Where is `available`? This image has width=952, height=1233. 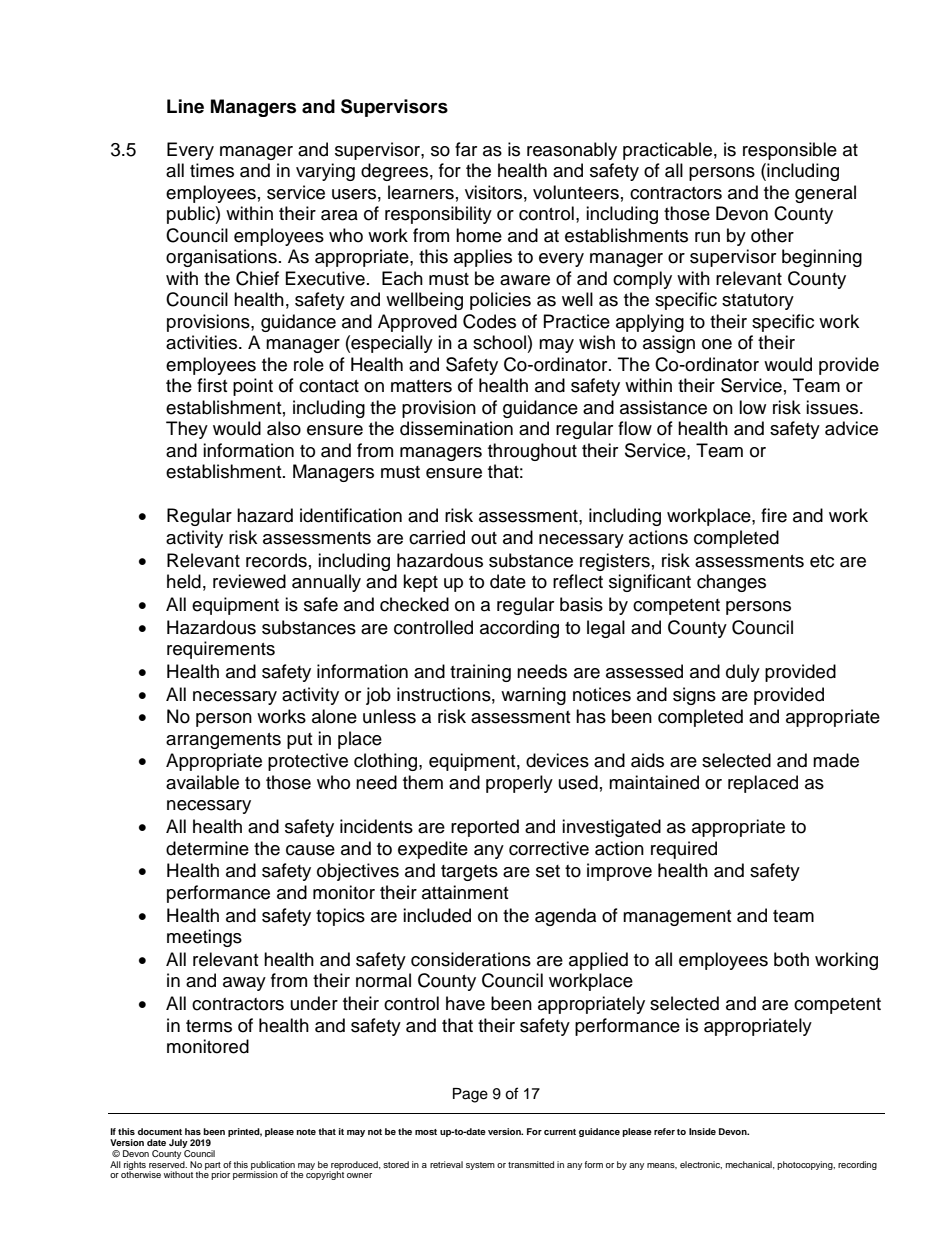 available is located at coordinates (202, 782).
